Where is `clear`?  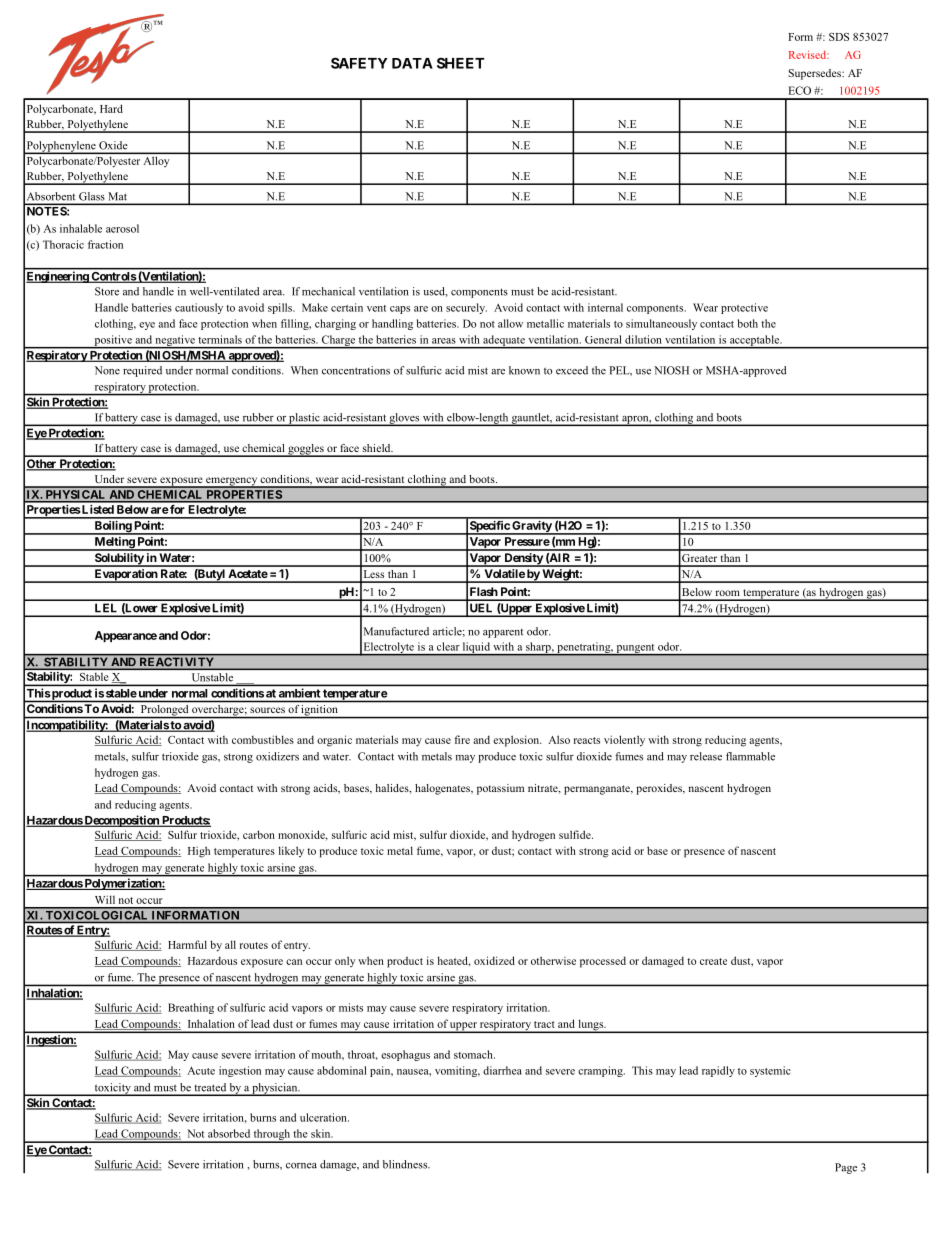
clear is located at coordinates (448, 646).
